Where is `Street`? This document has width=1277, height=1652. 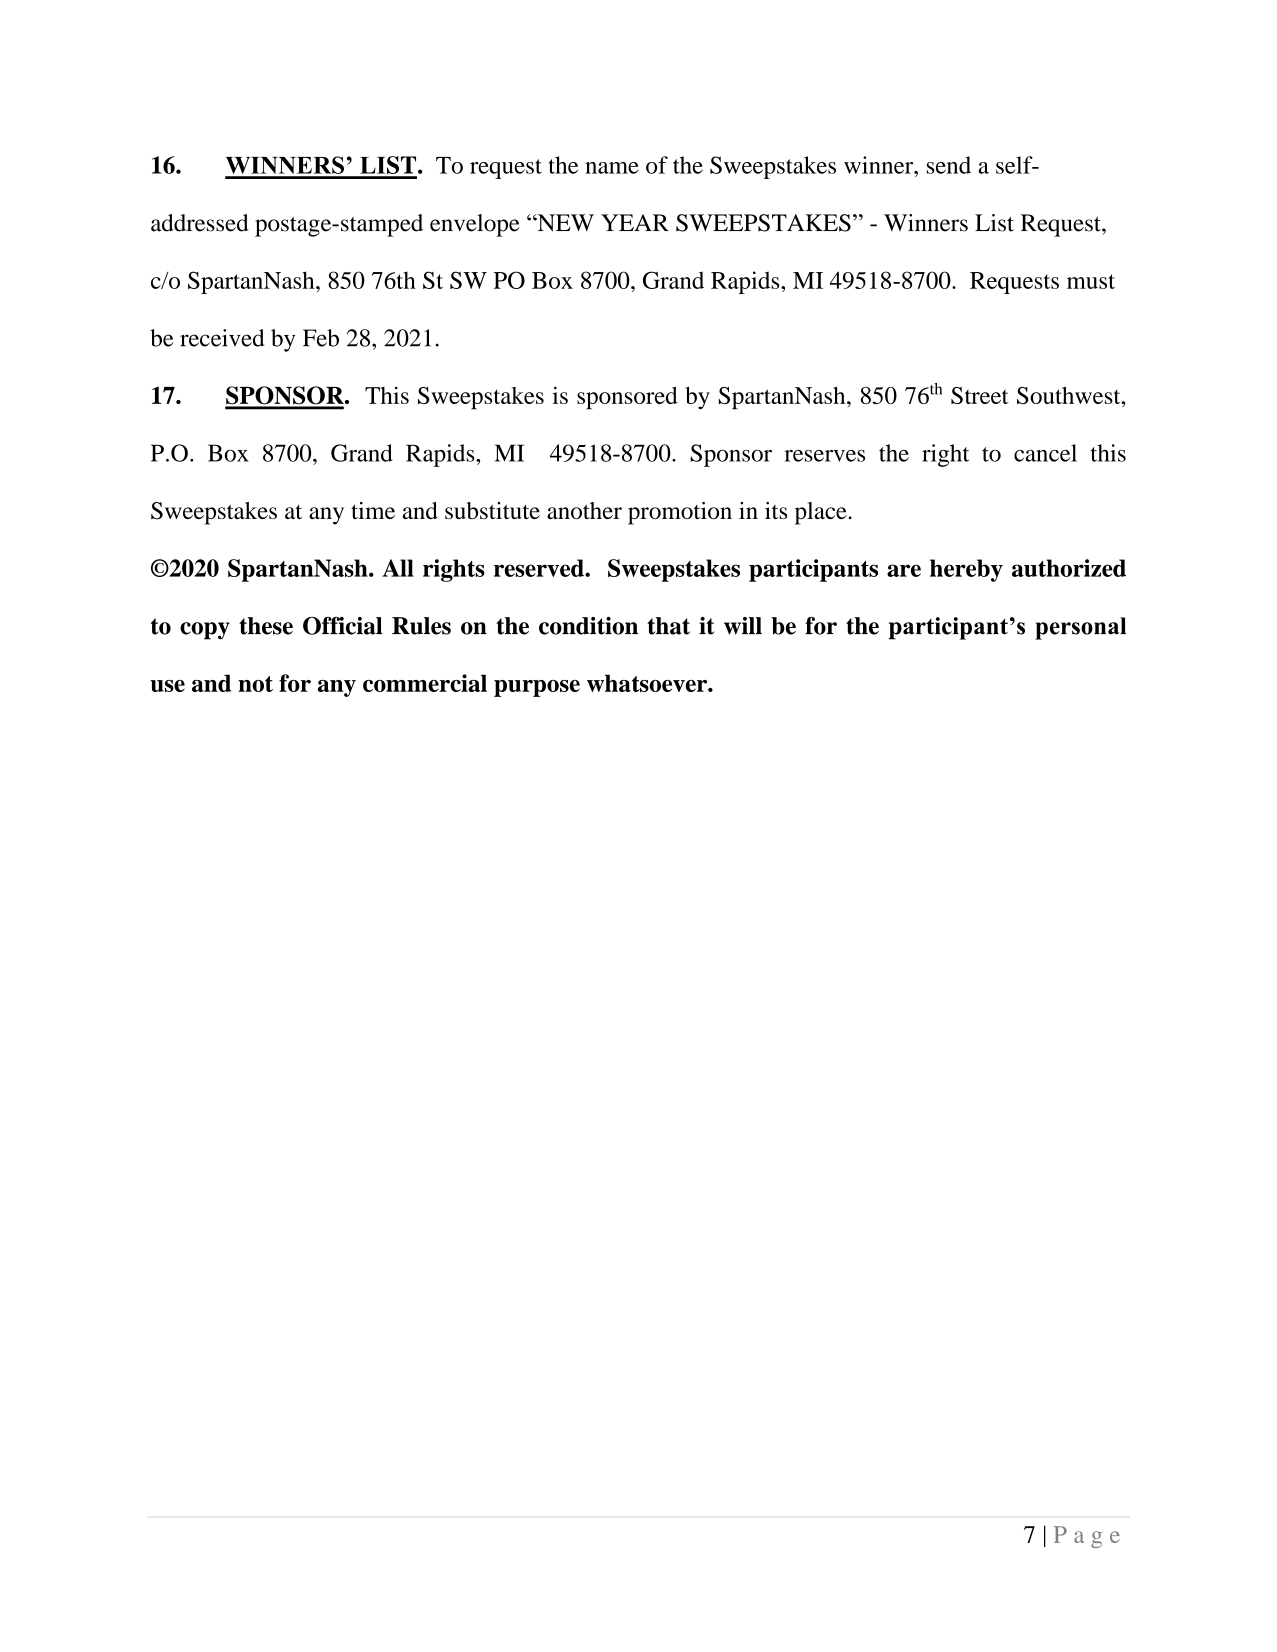 Street is located at coordinates (980, 395).
